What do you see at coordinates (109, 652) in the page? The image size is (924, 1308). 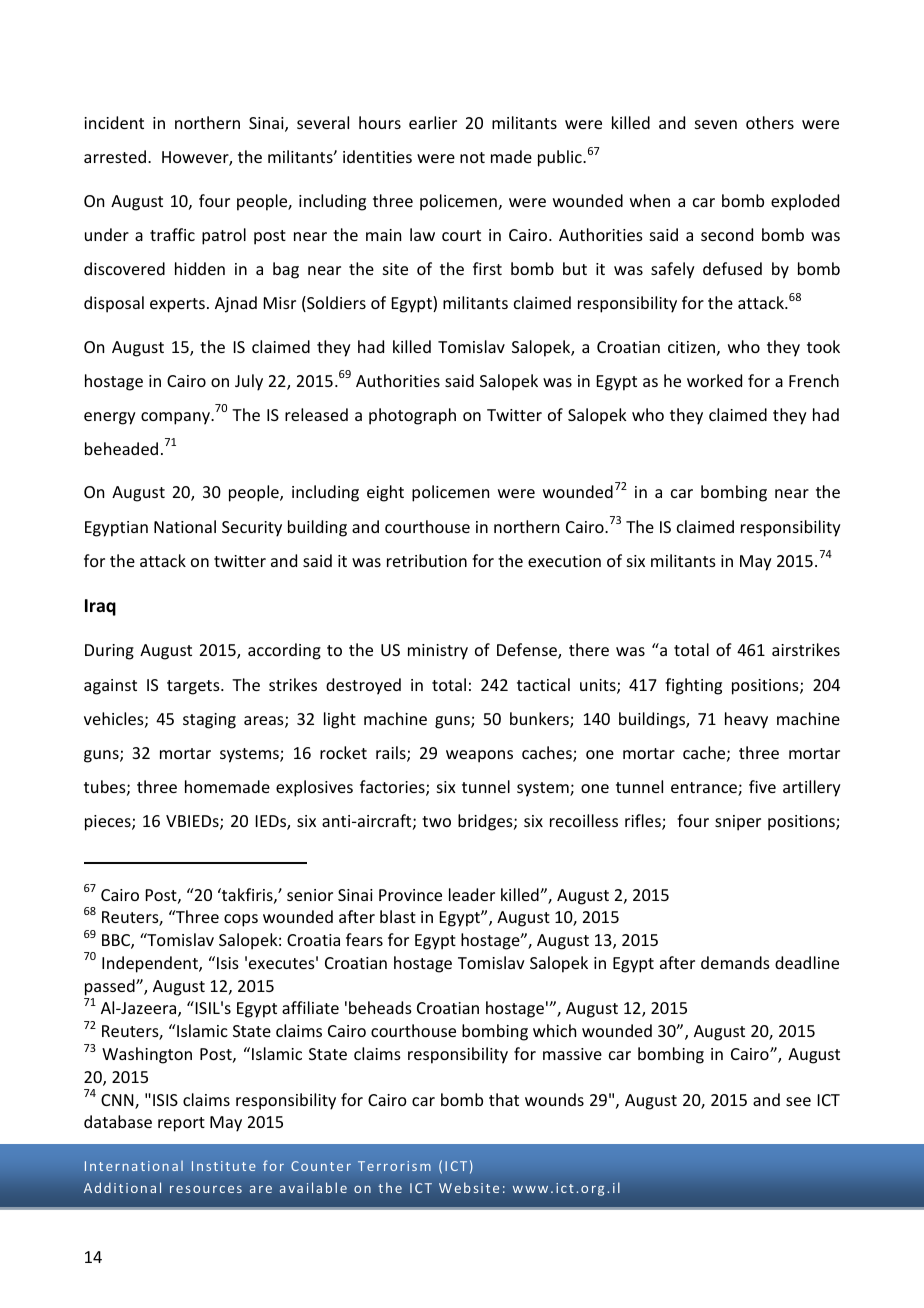 I see `During` at bounding box center [109, 652].
